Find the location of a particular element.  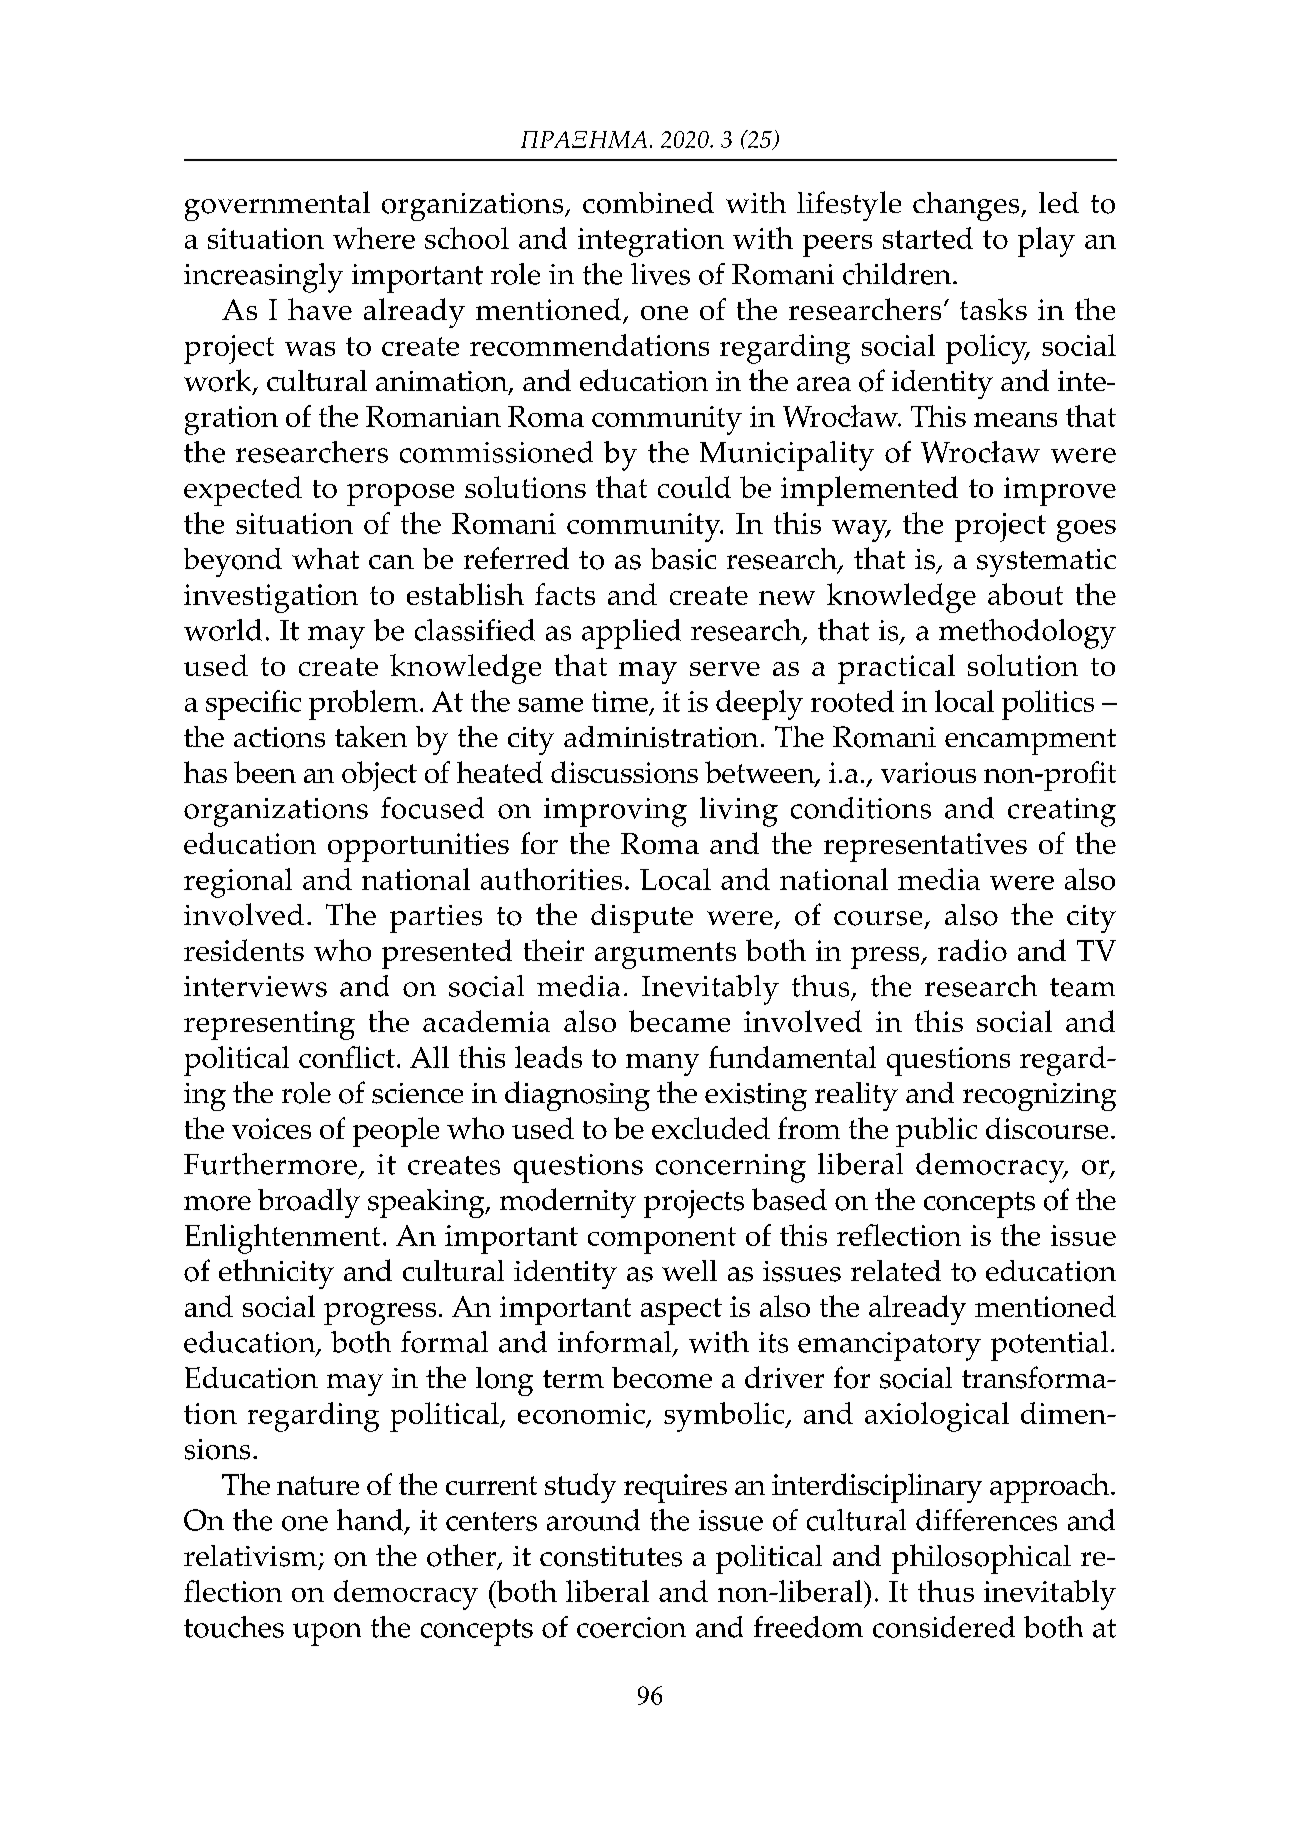

about is located at coordinates (1025, 594).
